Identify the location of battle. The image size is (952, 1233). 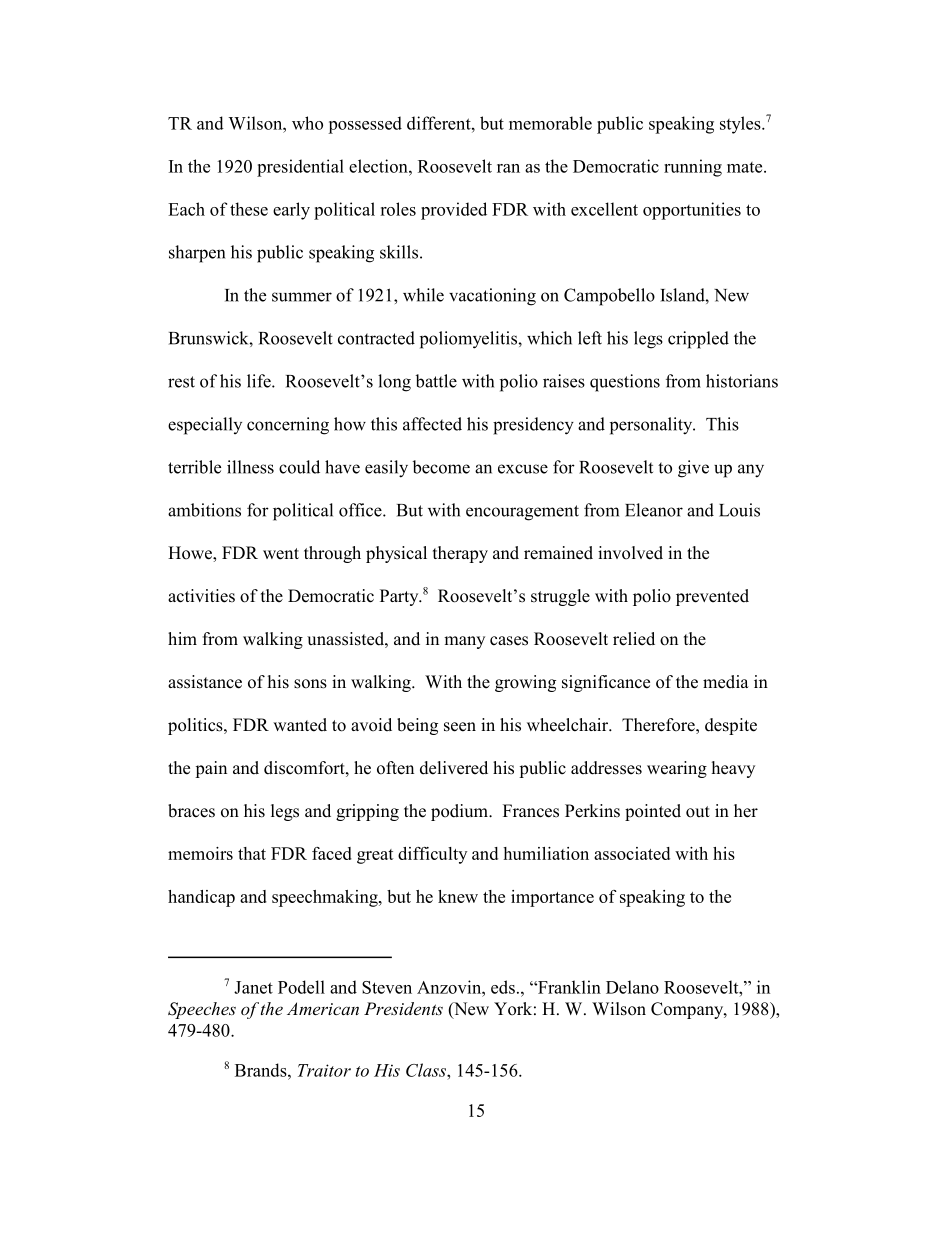
(436, 381).
